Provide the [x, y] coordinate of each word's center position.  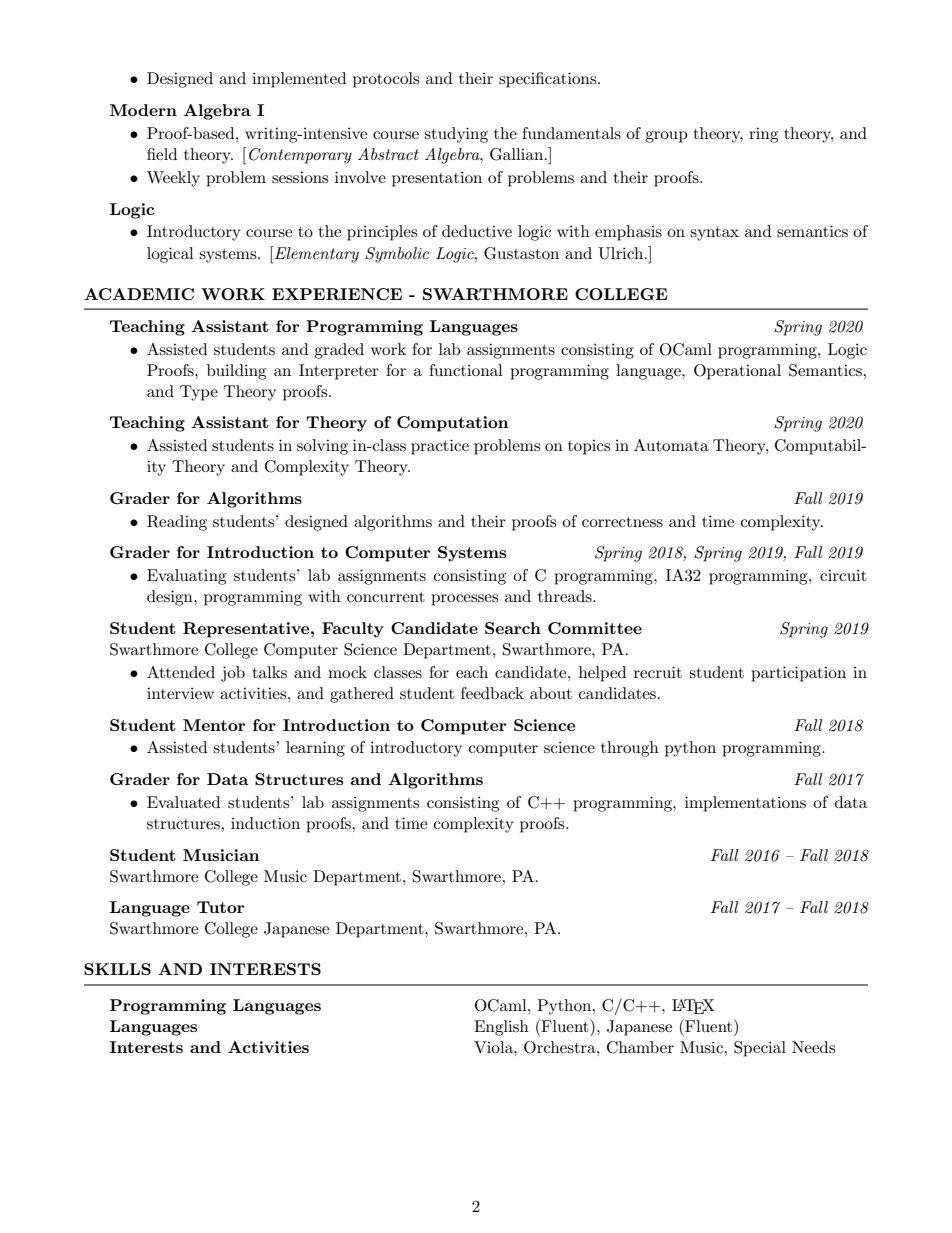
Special [760, 1049]
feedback [492, 693]
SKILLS [117, 969]
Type [199, 393]
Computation [452, 424]
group [666, 137]
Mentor [214, 725]
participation [798, 674]
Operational [737, 372]
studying [456, 135]
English [501, 1028]
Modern [143, 110]
